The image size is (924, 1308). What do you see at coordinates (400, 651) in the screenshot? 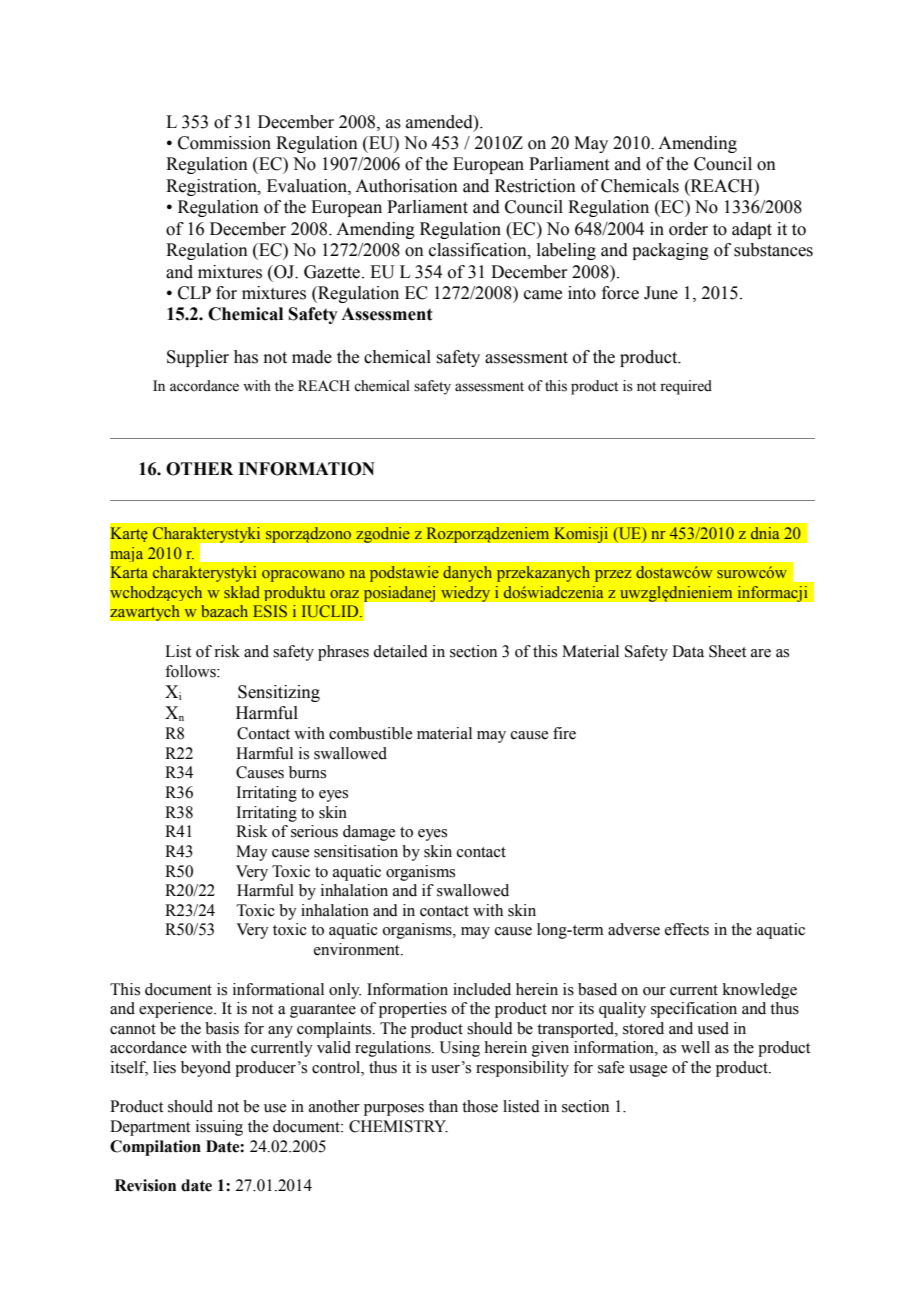
I see `detailed` at bounding box center [400, 651].
